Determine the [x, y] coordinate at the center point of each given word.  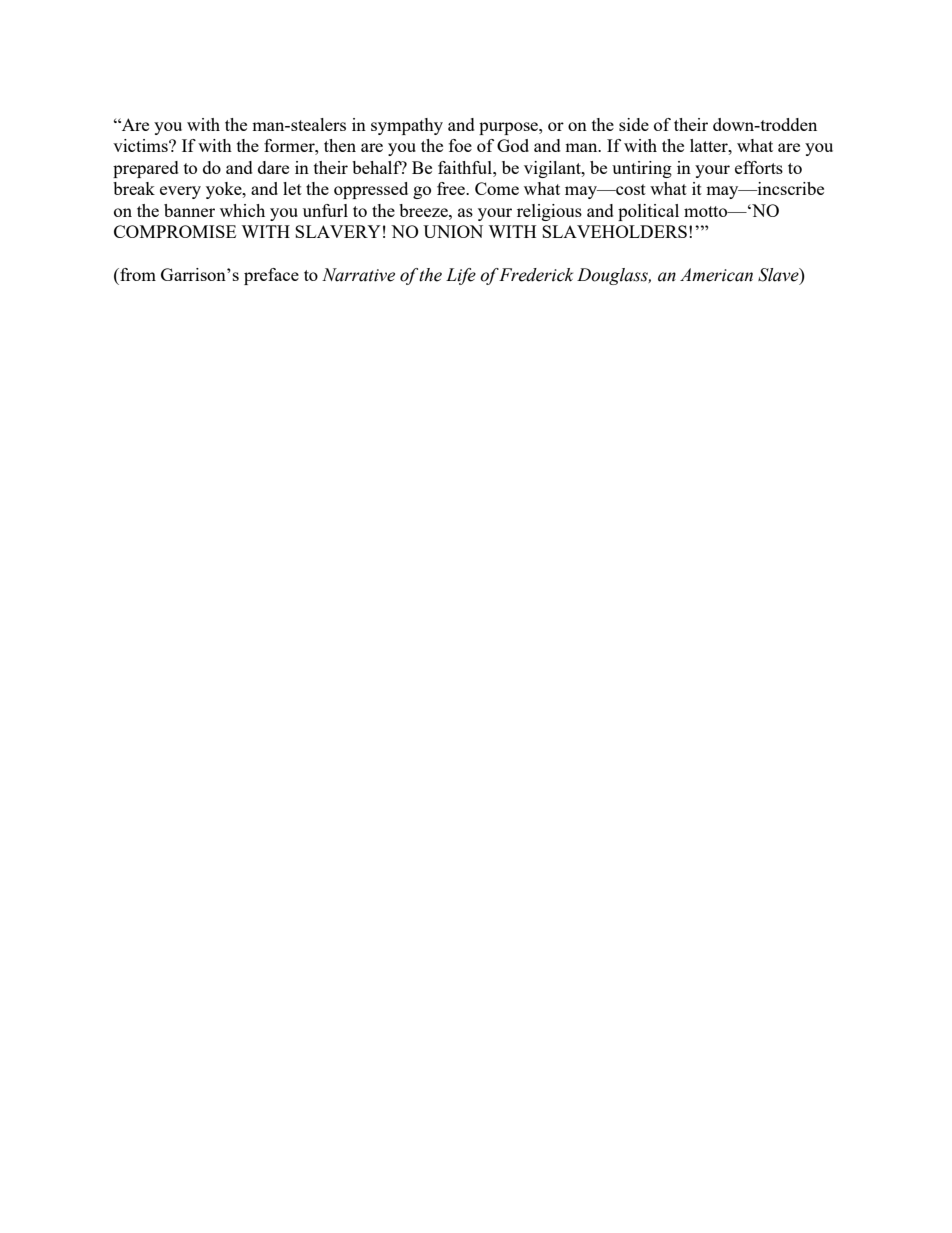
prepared [146, 169]
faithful [466, 167]
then [340, 145]
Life [461, 276]
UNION [453, 231]
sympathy [407, 126]
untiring [642, 169]
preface [271, 276]
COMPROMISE [175, 231]
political [648, 212]
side [634, 124]
